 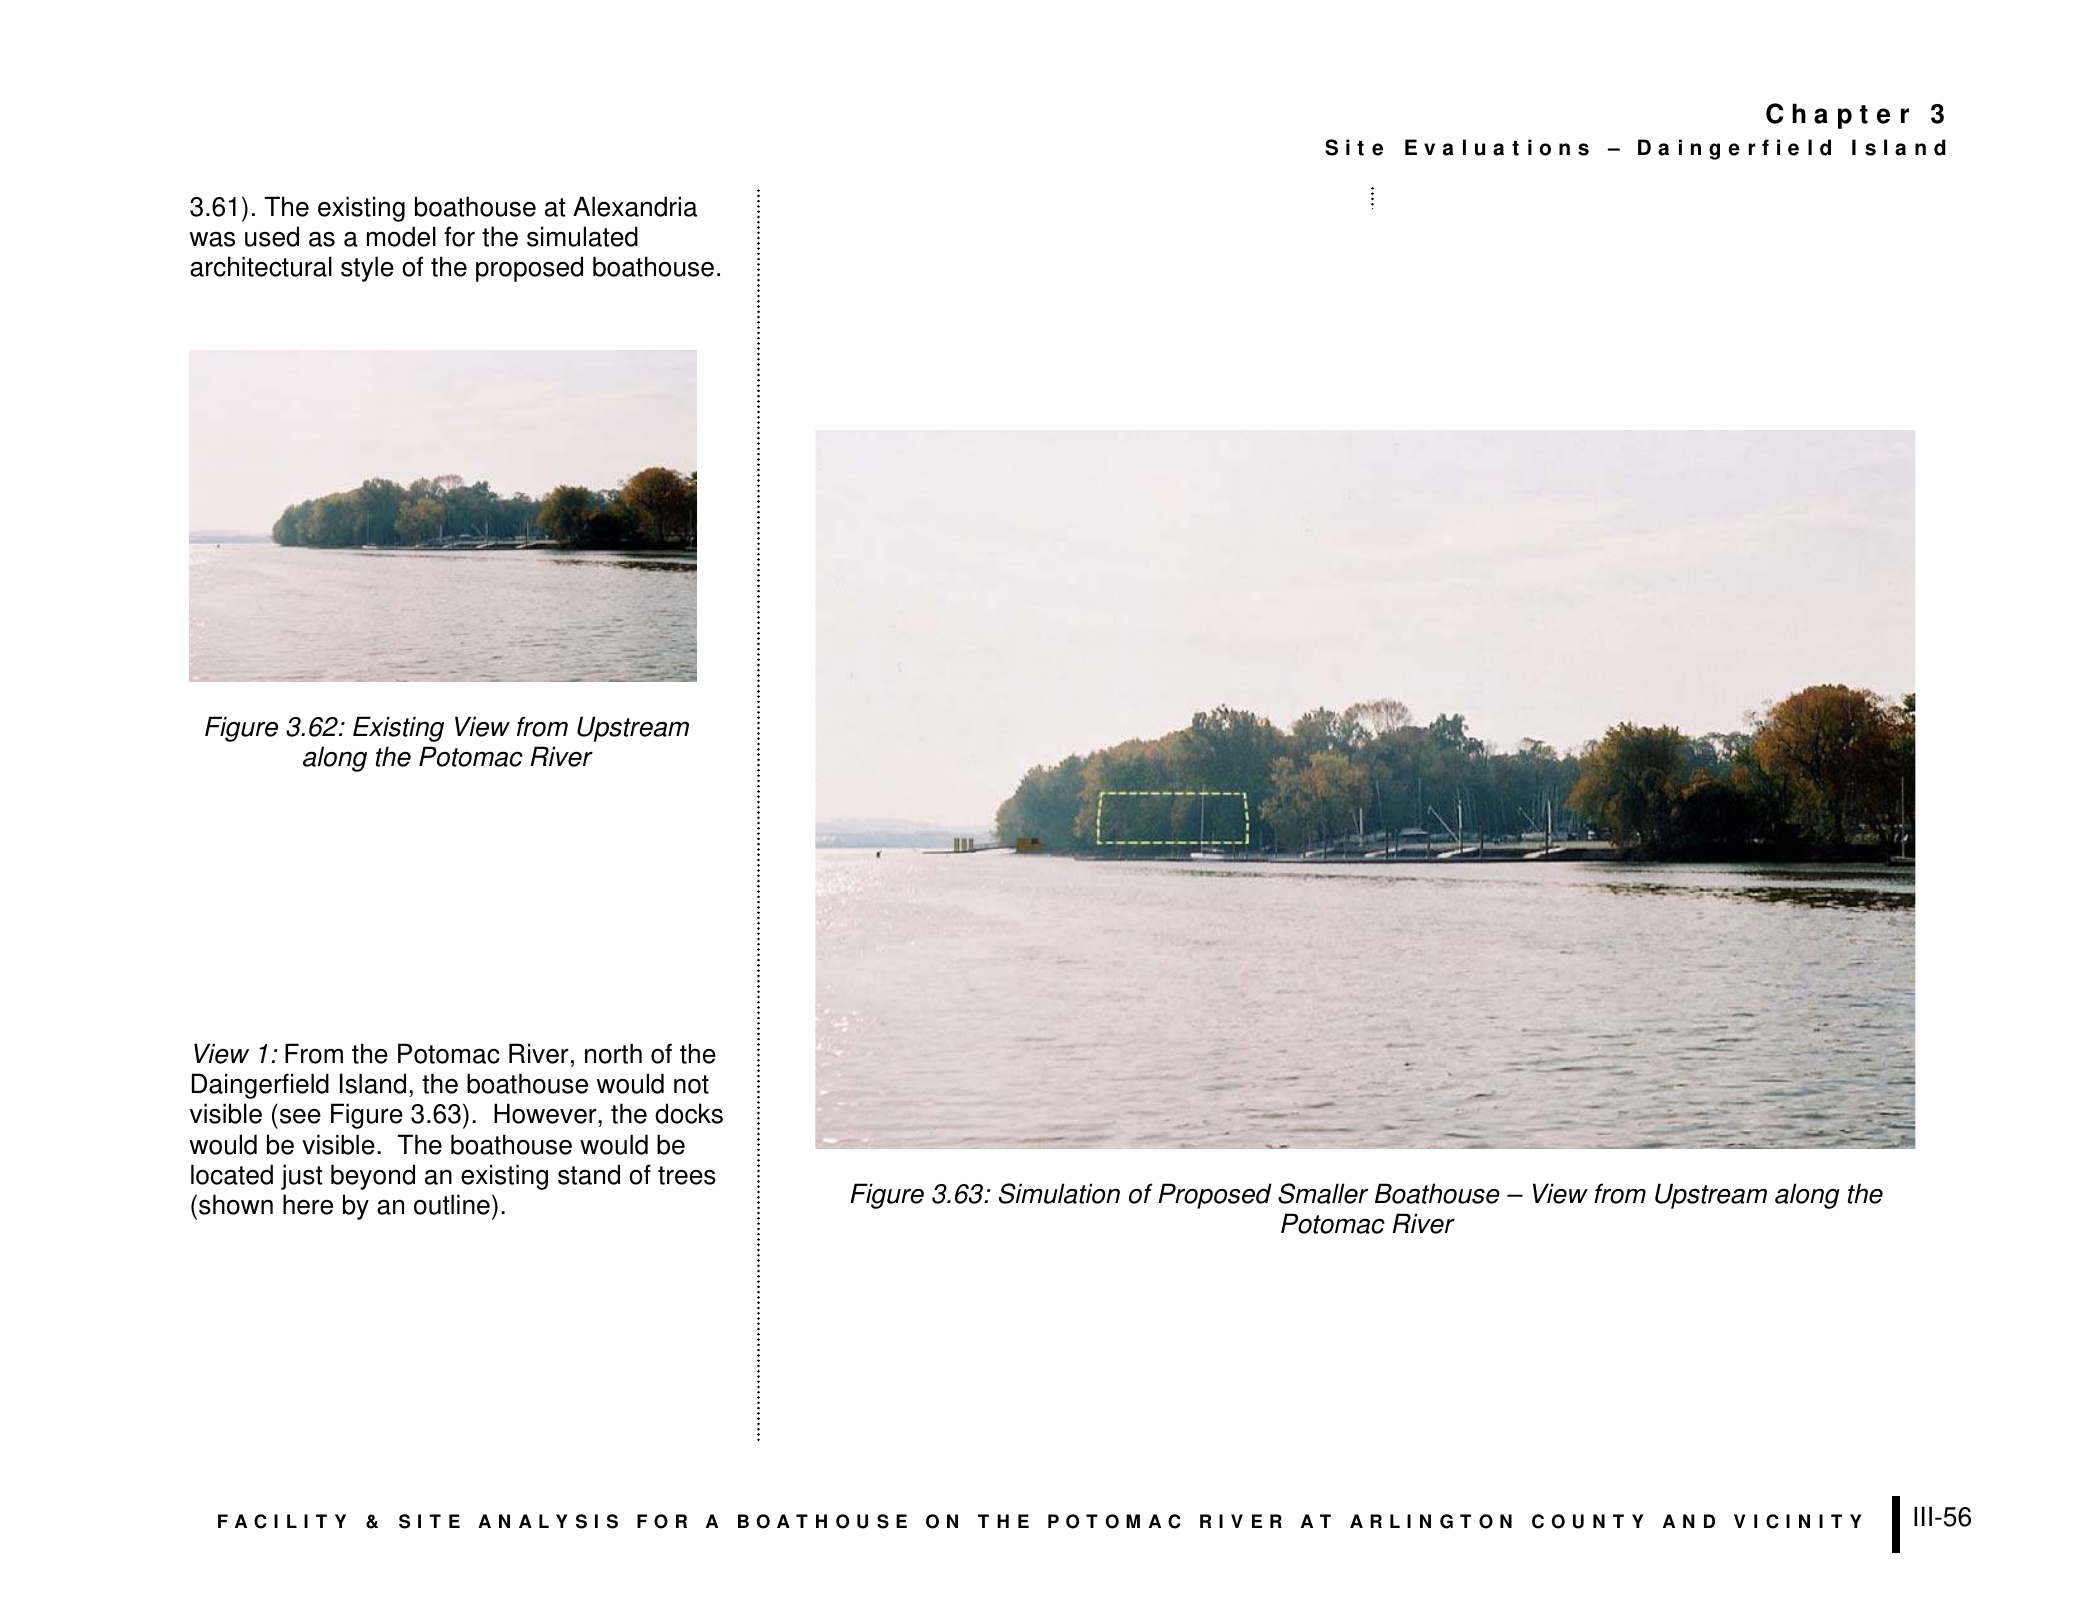 I want to click on FACILITY, so click(x=282, y=1521).
